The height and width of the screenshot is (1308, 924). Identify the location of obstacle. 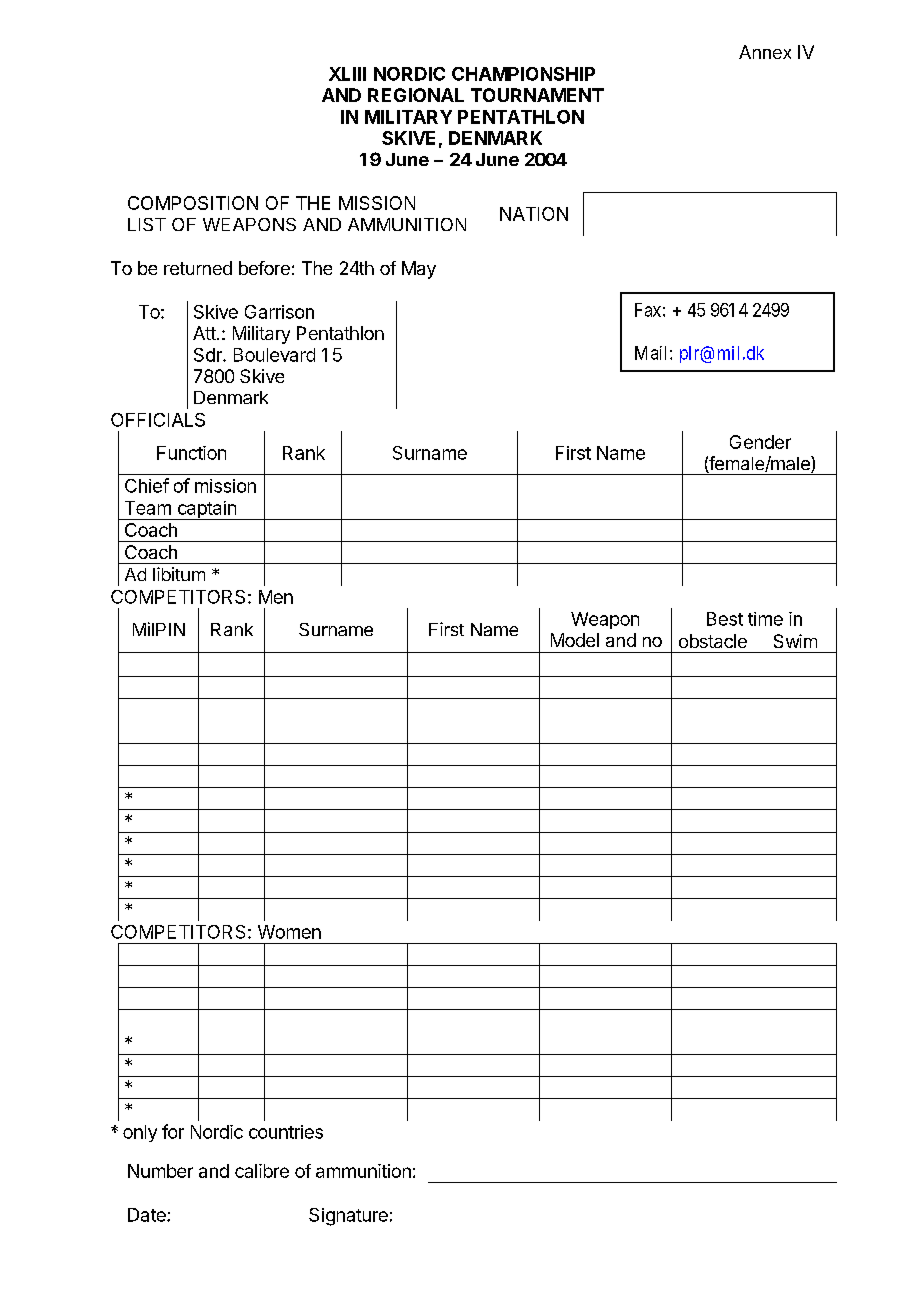
(713, 641).
